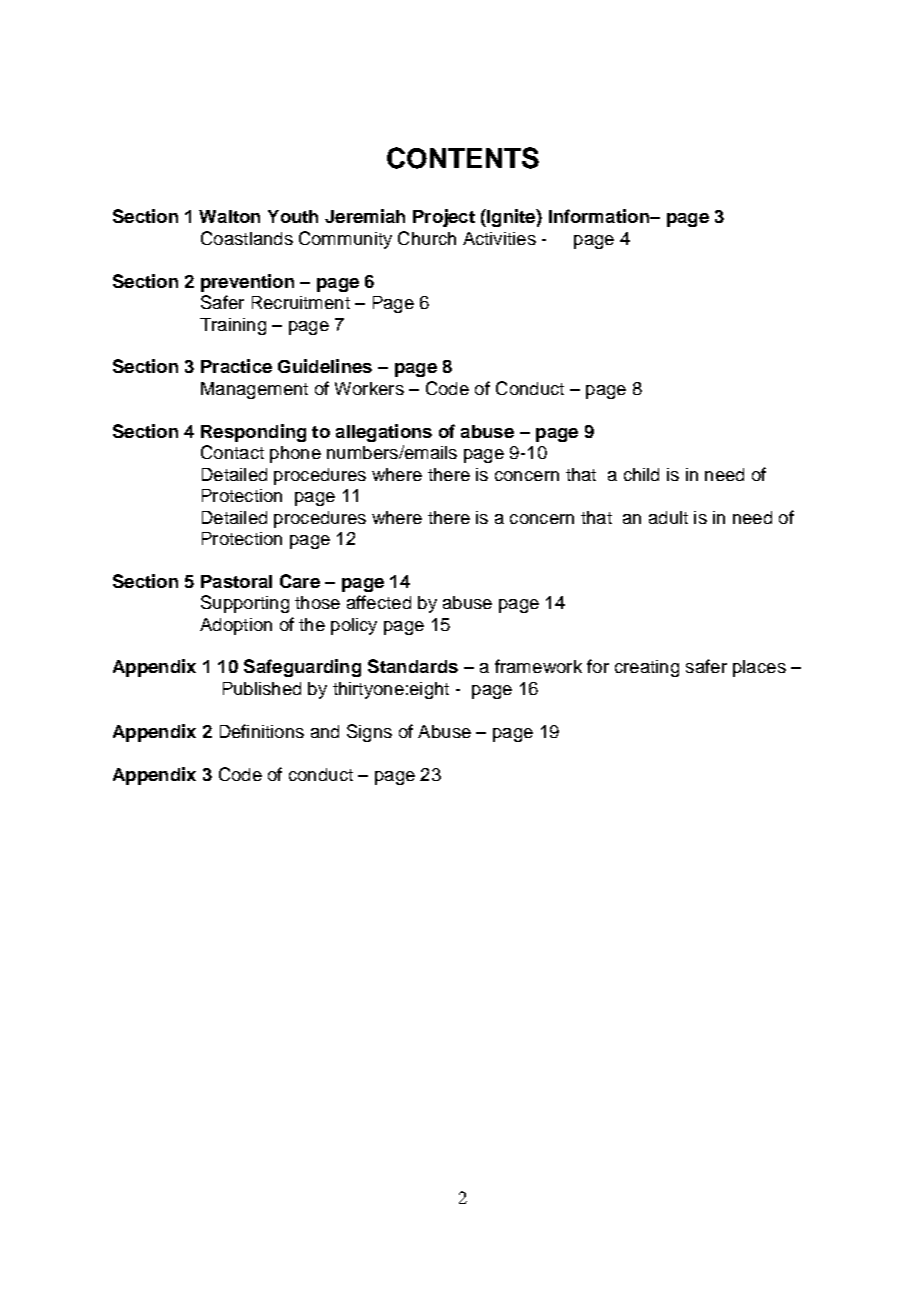  Describe the element at coordinates (262, 731) in the document. I see `Definitions` at that location.
